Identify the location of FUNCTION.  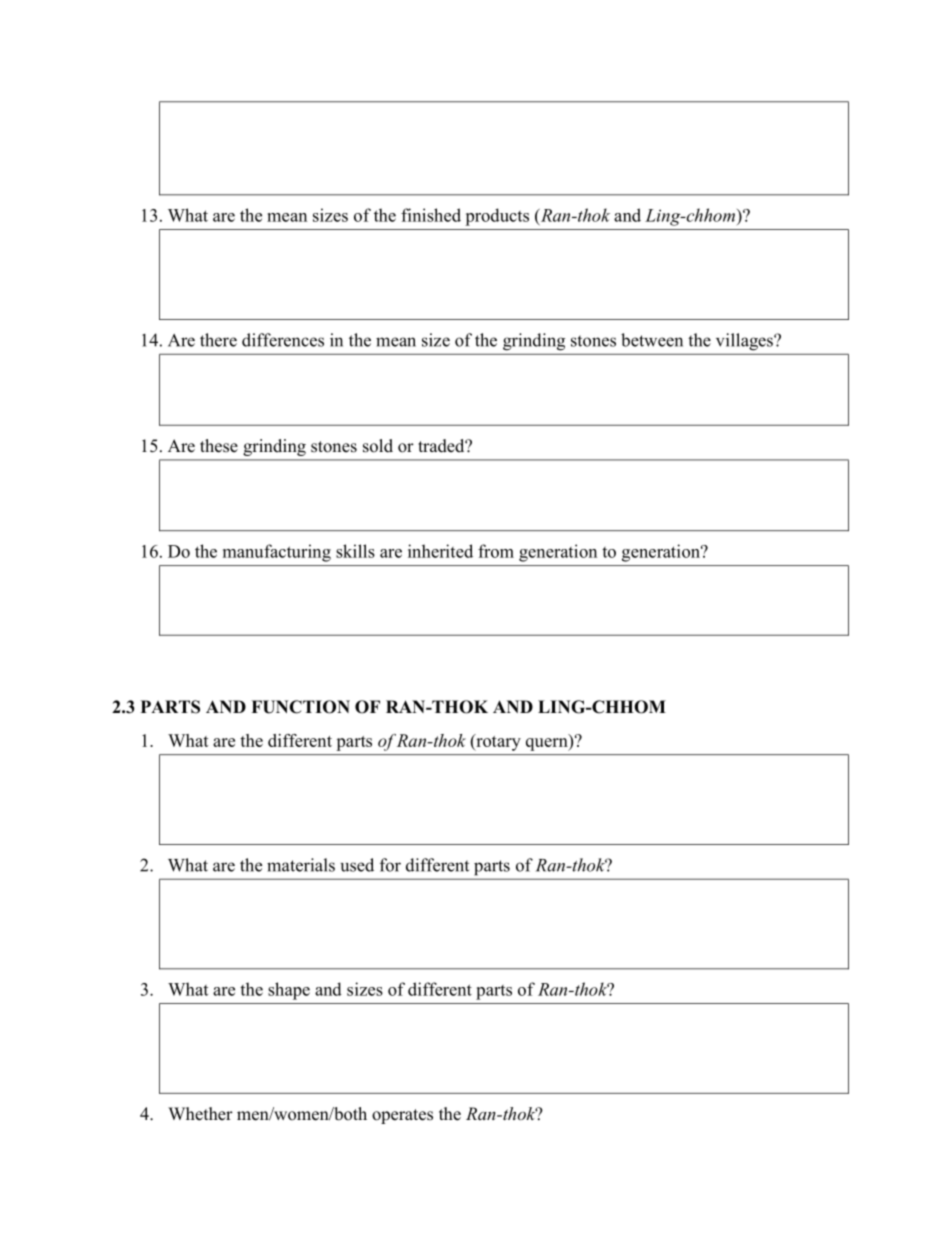
(300, 707).
